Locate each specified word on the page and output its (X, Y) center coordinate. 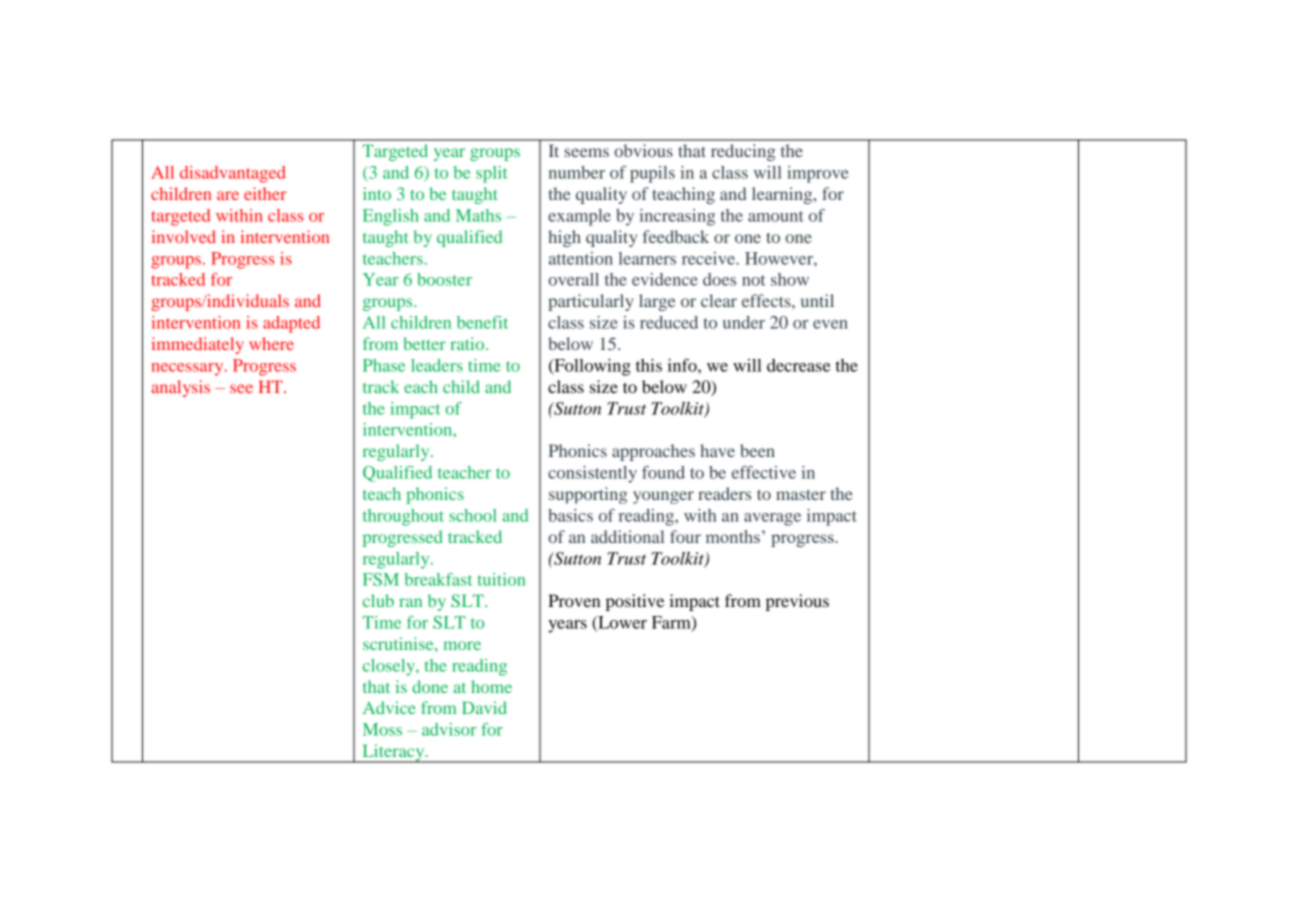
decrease (798, 365)
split (492, 174)
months (733, 536)
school (473, 515)
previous (797, 602)
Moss (382, 729)
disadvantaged (233, 174)
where (271, 343)
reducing (743, 152)
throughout (403, 517)
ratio (467, 343)
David (484, 707)
